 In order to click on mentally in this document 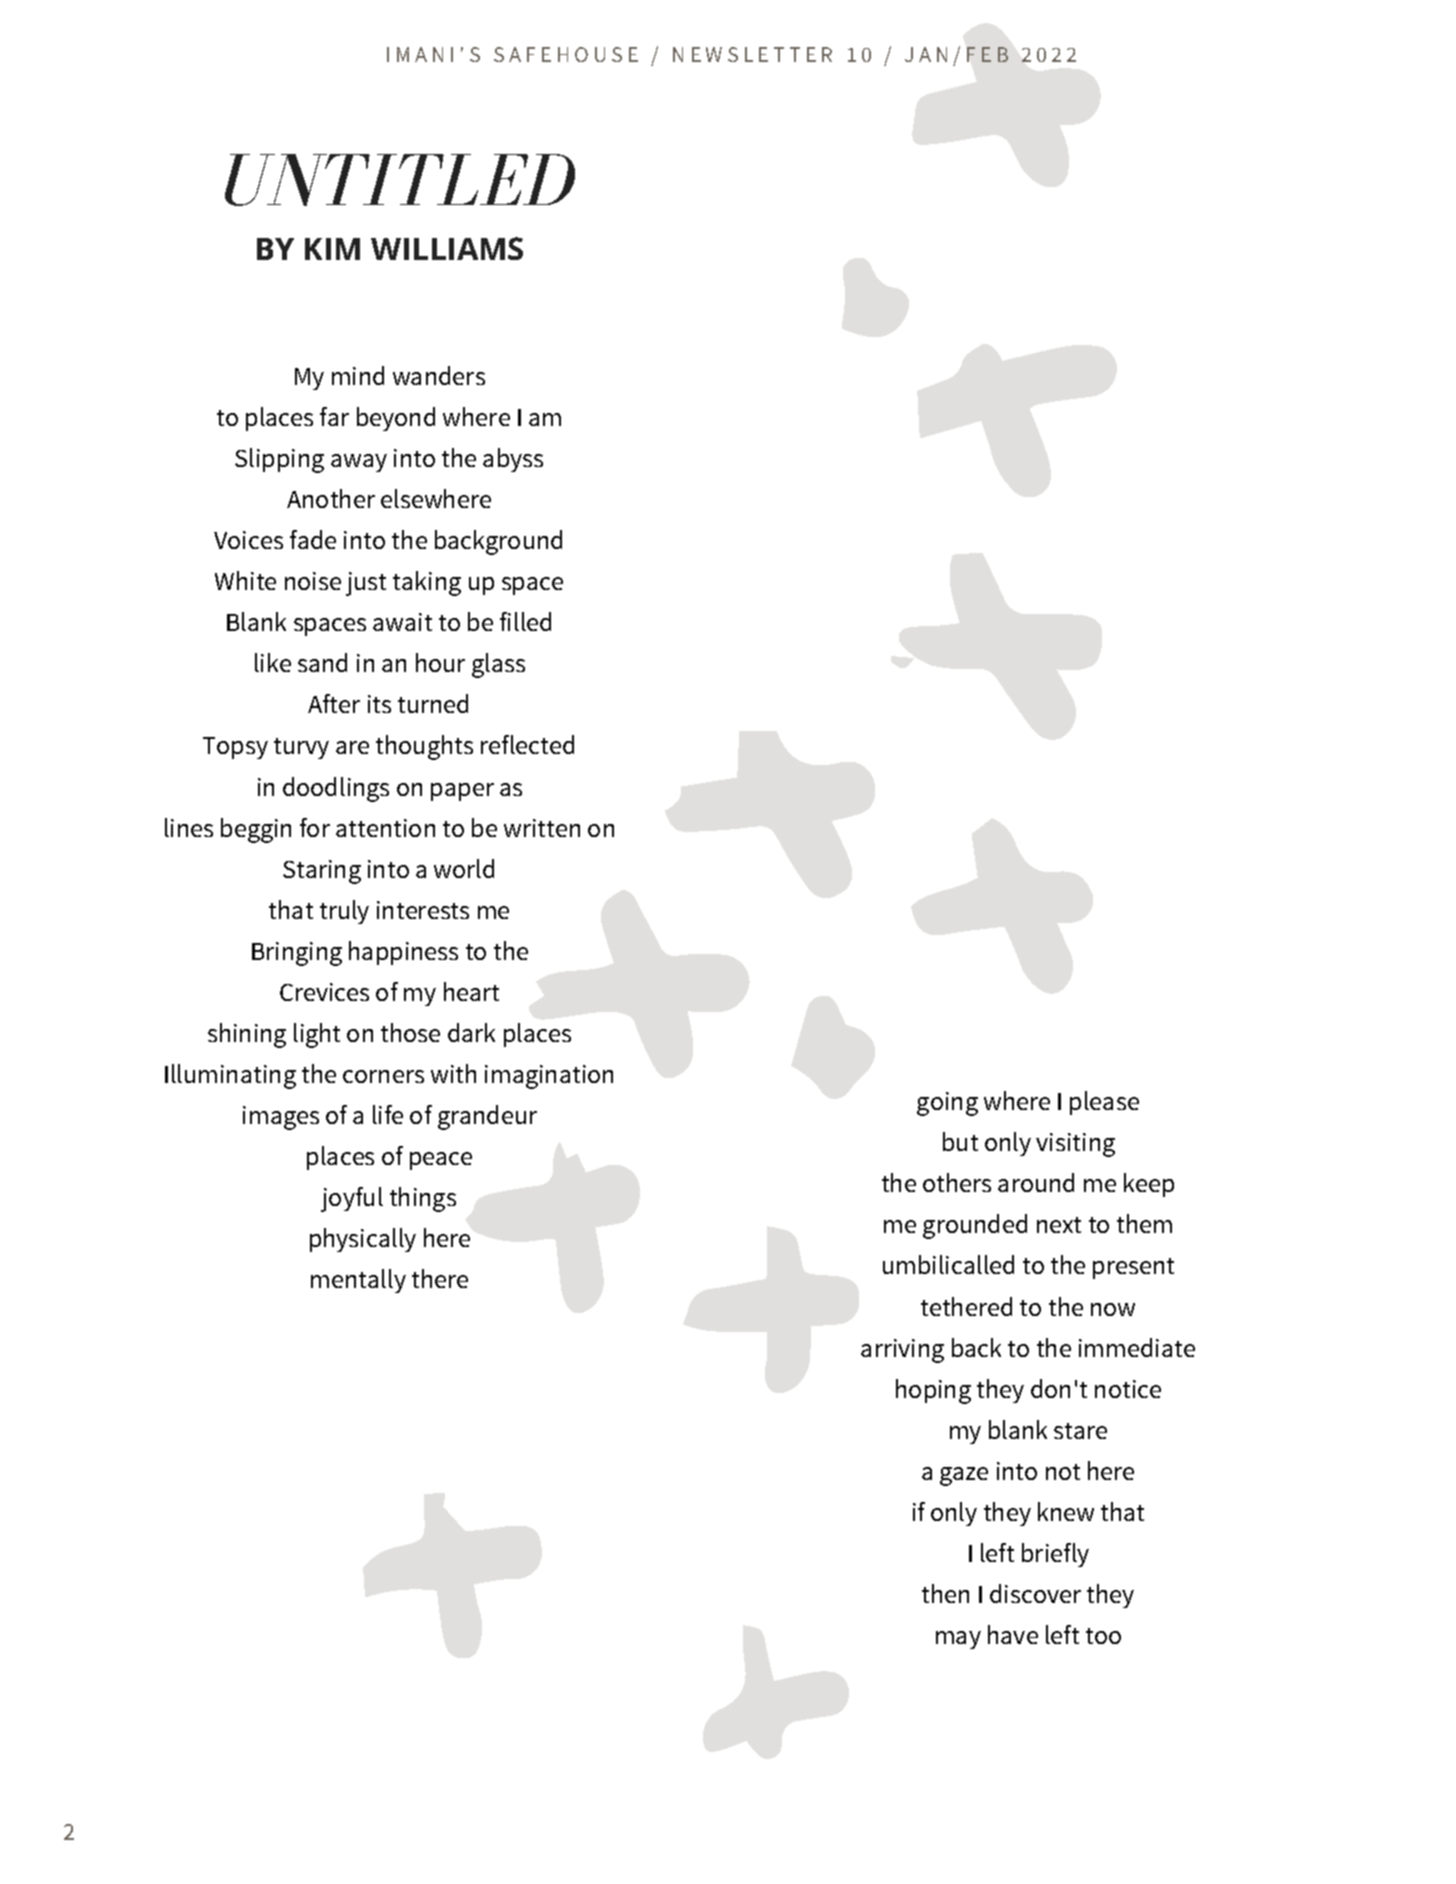, I will do `click(358, 1281)`.
